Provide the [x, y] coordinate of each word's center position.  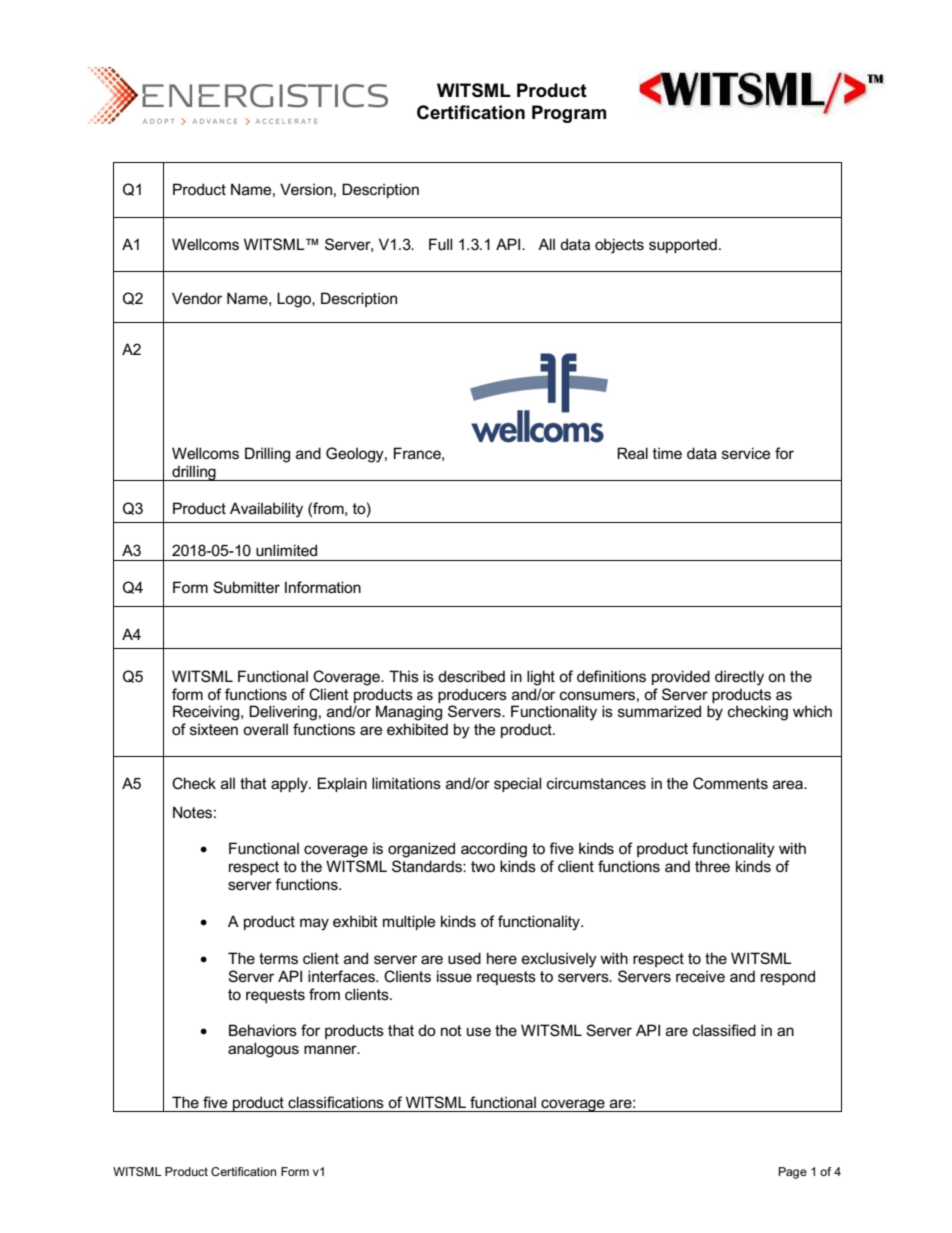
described [471, 676]
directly [739, 678]
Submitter [246, 587]
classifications [336, 1102]
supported [683, 245]
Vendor [197, 298]
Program [569, 114]
